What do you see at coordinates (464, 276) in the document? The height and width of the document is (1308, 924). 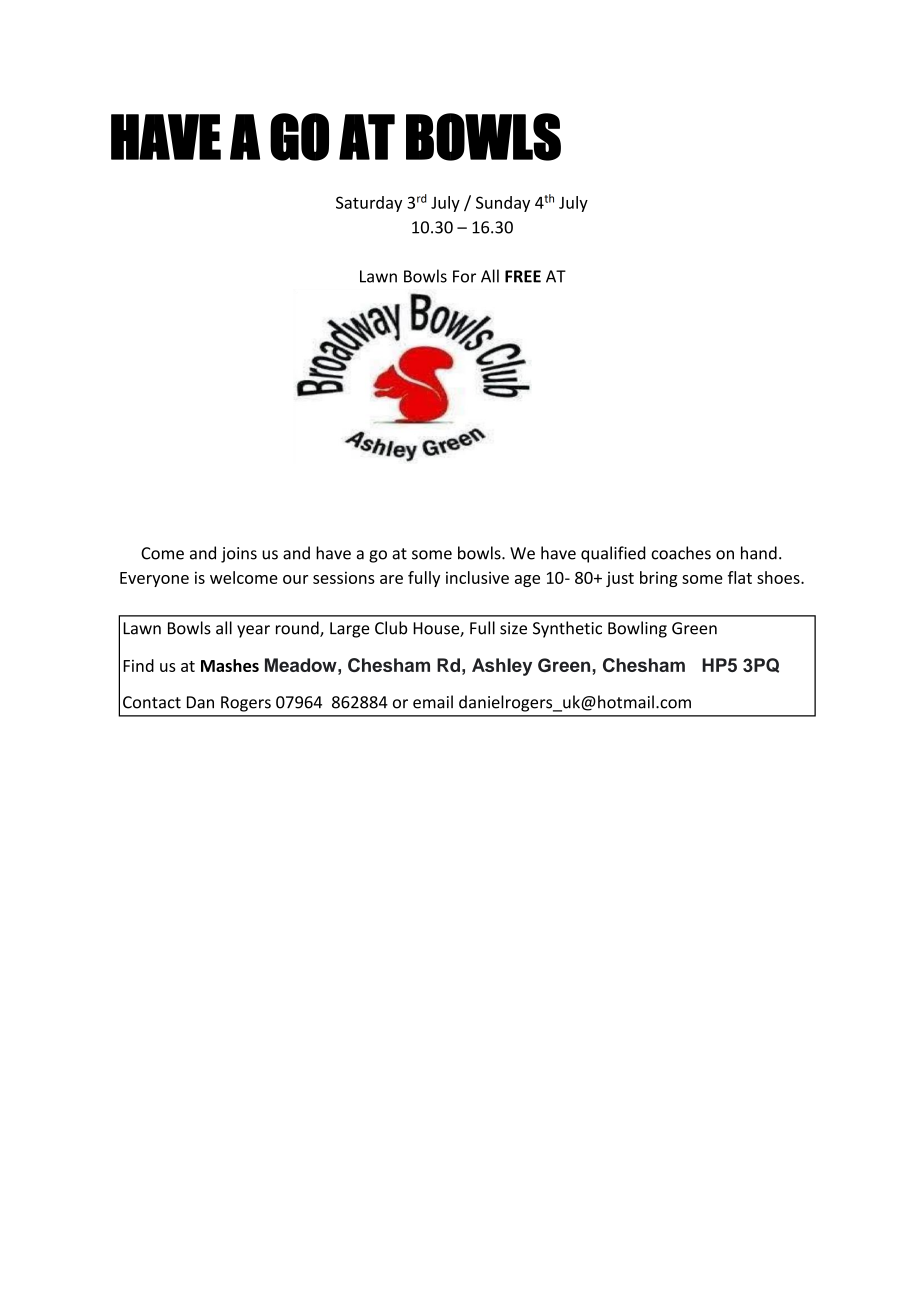 I see `For` at bounding box center [464, 276].
